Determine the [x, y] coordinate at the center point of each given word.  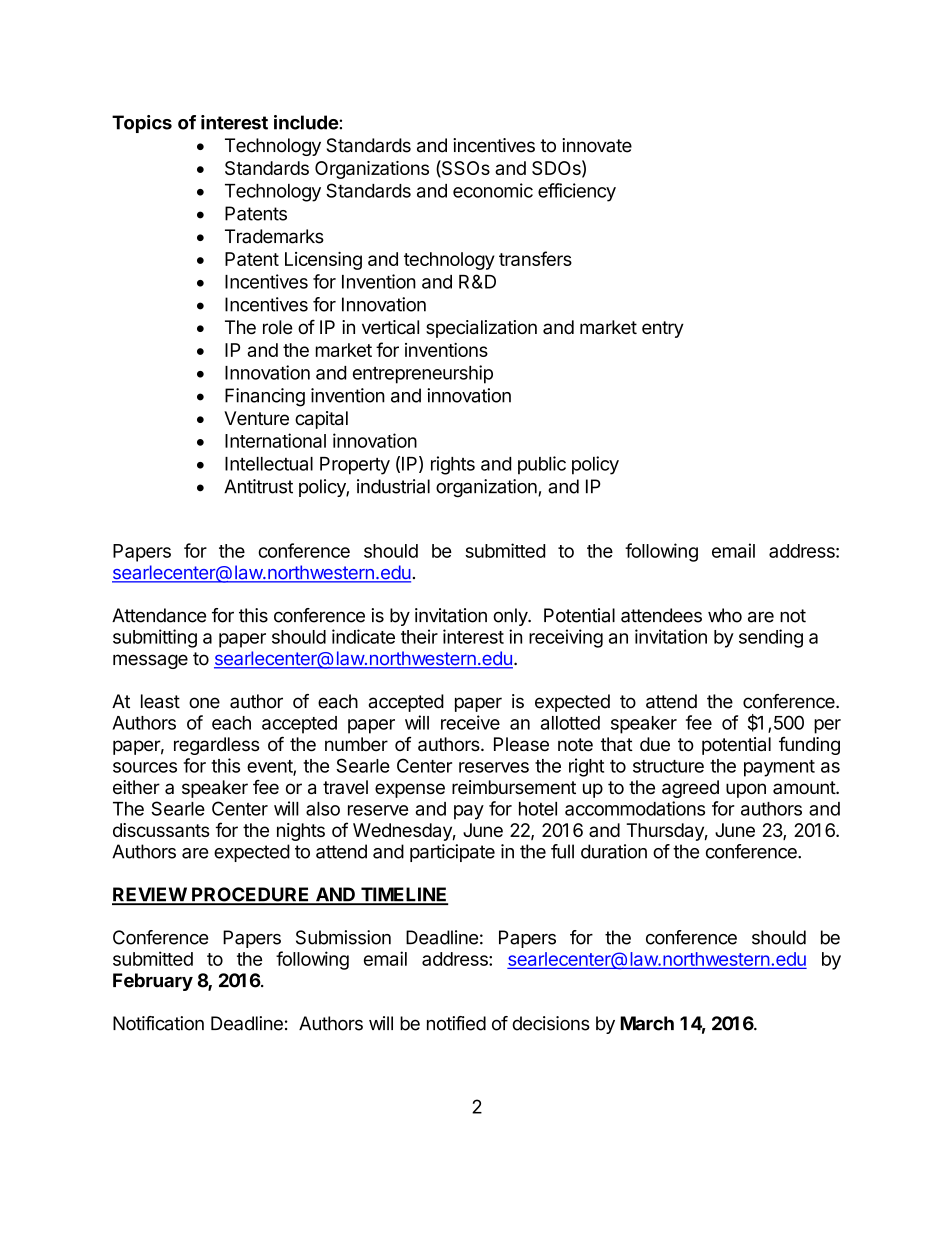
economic [493, 190]
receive [470, 722]
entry [663, 329]
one [204, 703]
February [153, 982]
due [655, 744]
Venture [256, 418]
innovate [597, 145]
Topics [142, 124]
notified [456, 1023]
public [542, 465]
